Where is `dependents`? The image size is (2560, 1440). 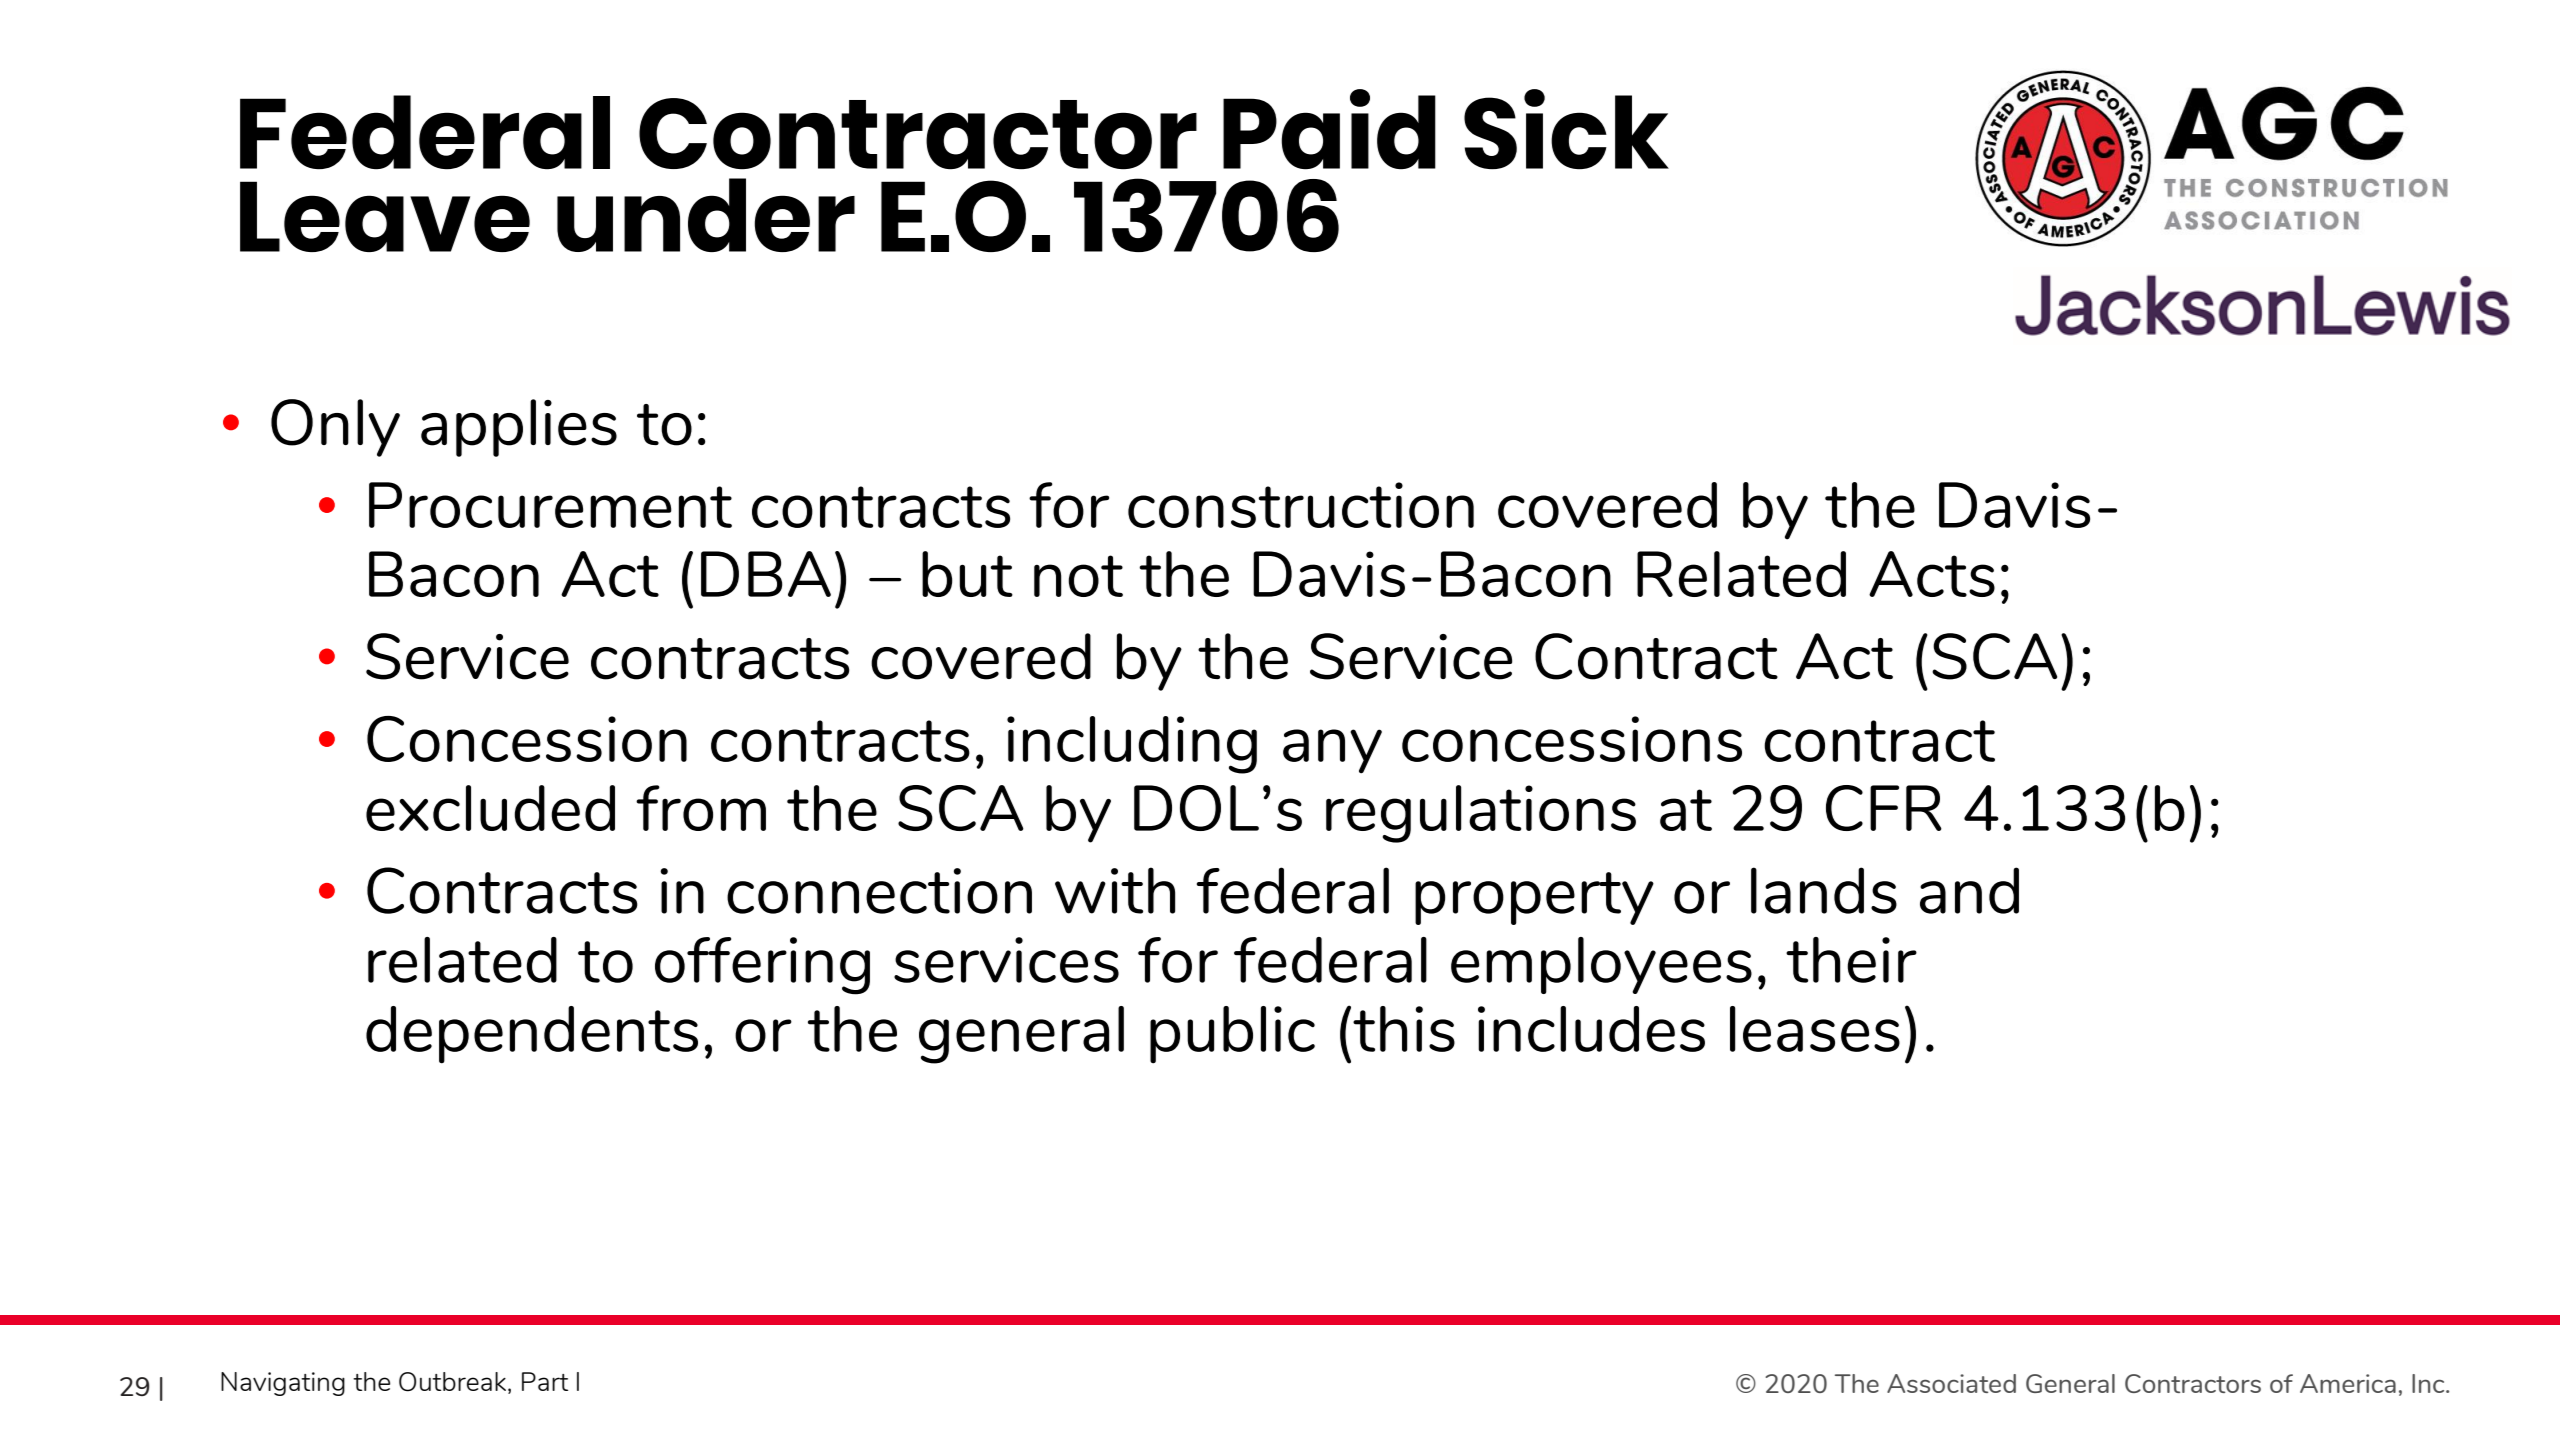
dependents is located at coordinates (532, 1035).
